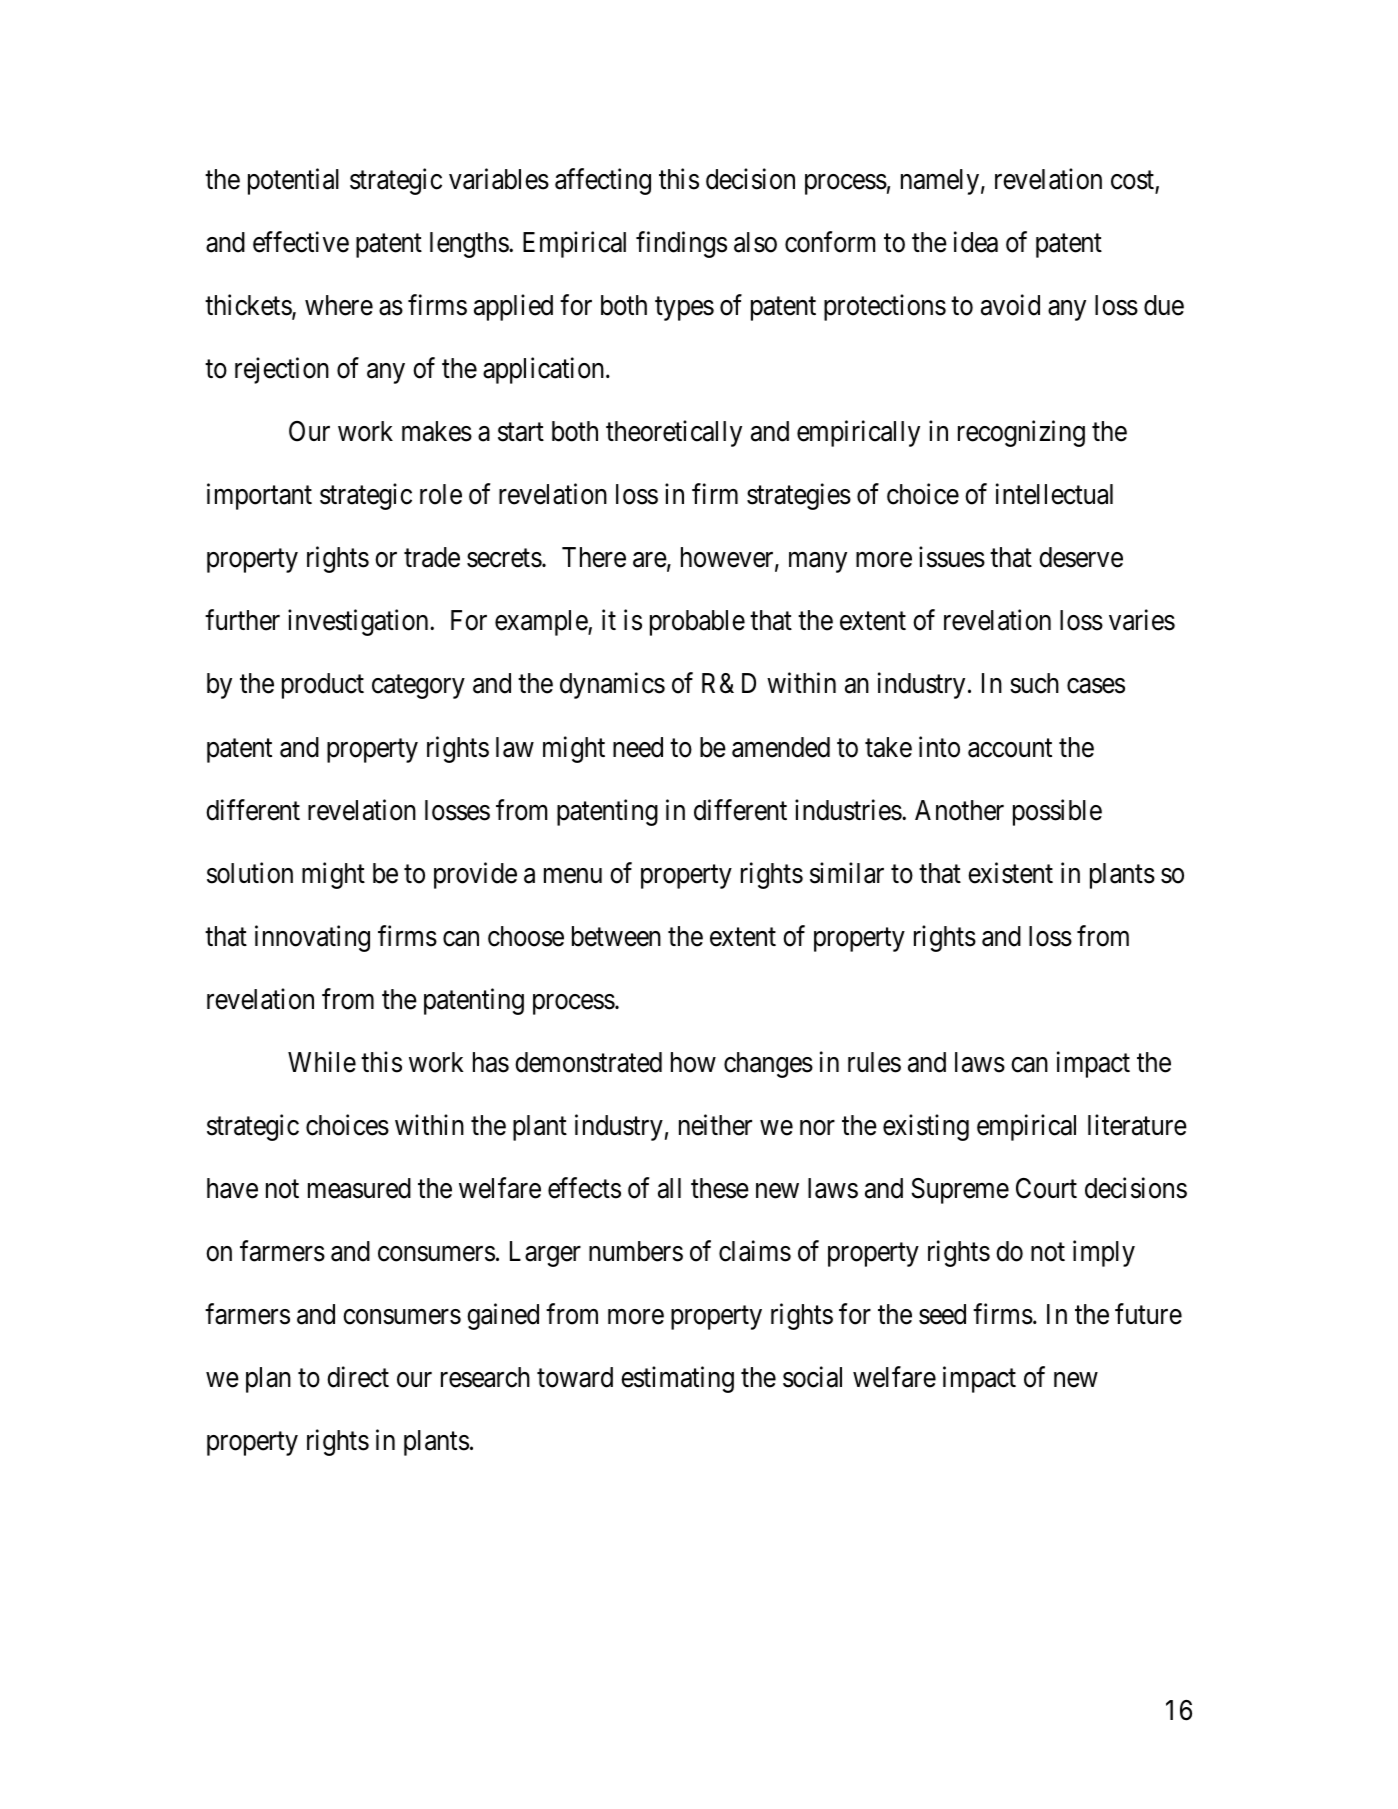 This screenshot has height=1809, width=1398. I want to click on effective, so click(301, 242).
